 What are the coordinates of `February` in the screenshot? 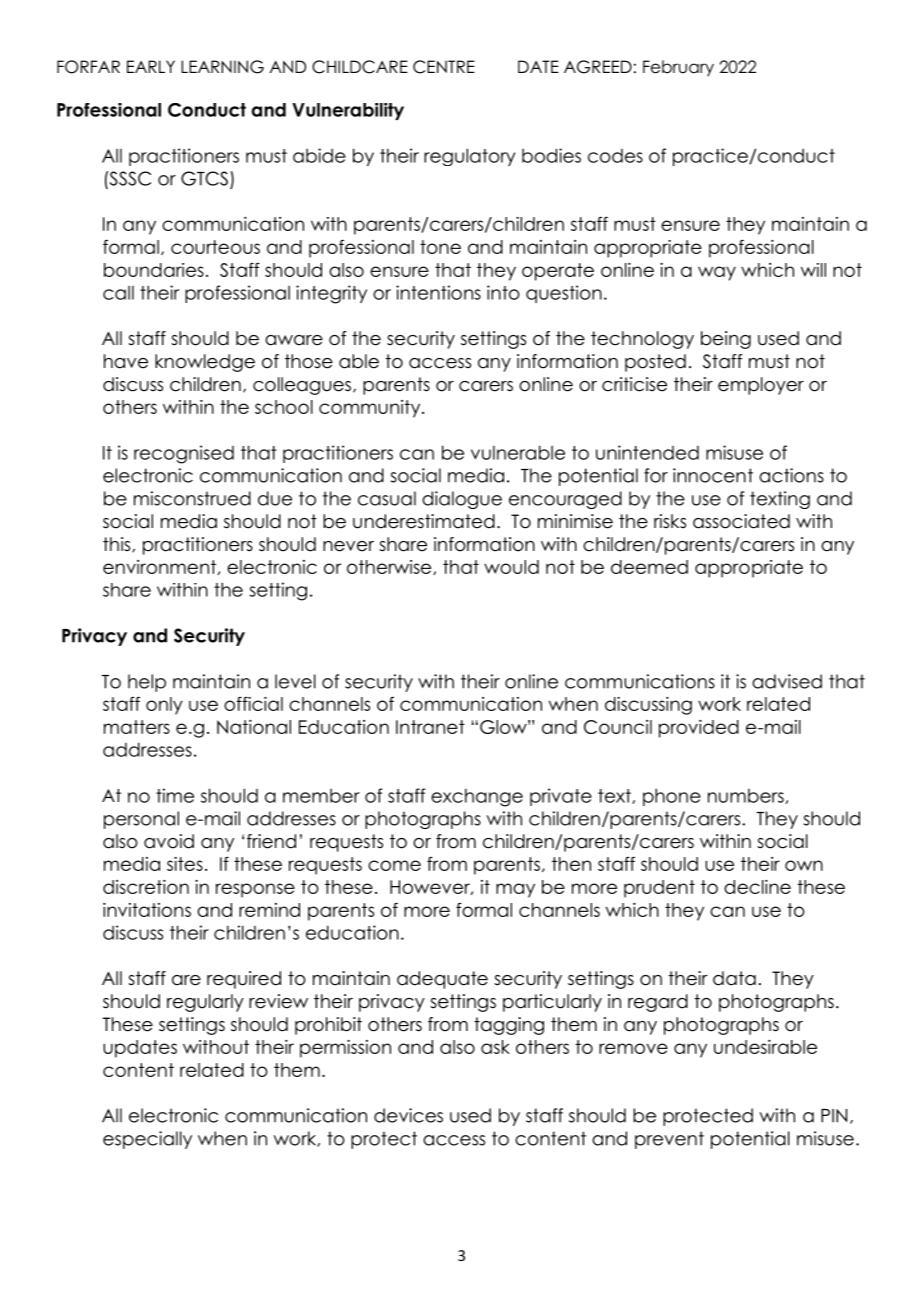 It's located at (678, 68).
